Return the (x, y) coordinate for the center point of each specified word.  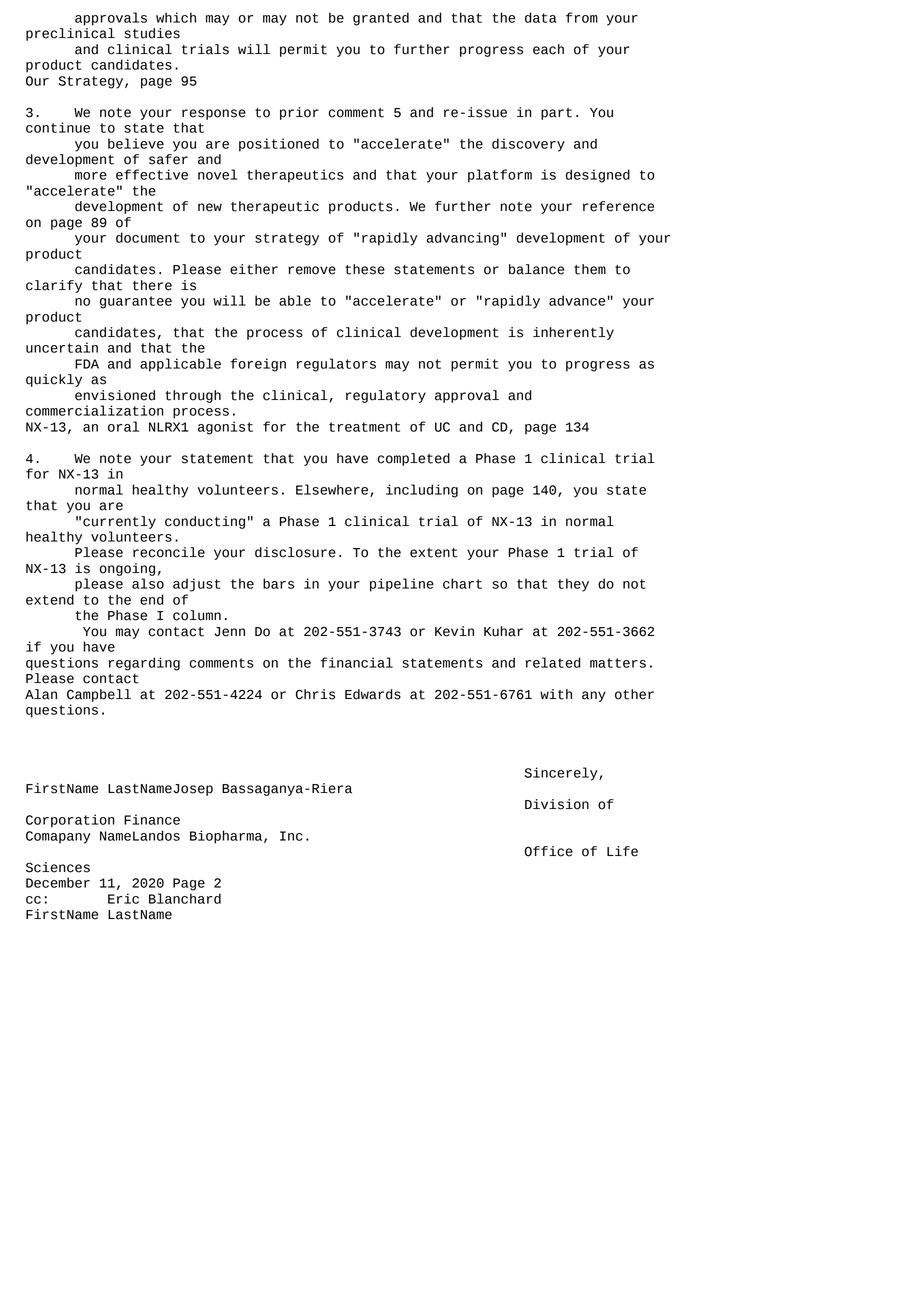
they (573, 585)
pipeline (402, 585)
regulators (336, 365)
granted (381, 19)
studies (152, 33)
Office (548, 851)
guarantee (136, 302)
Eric (123, 898)
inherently (573, 333)
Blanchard (185, 898)
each (548, 49)
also (148, 583)
